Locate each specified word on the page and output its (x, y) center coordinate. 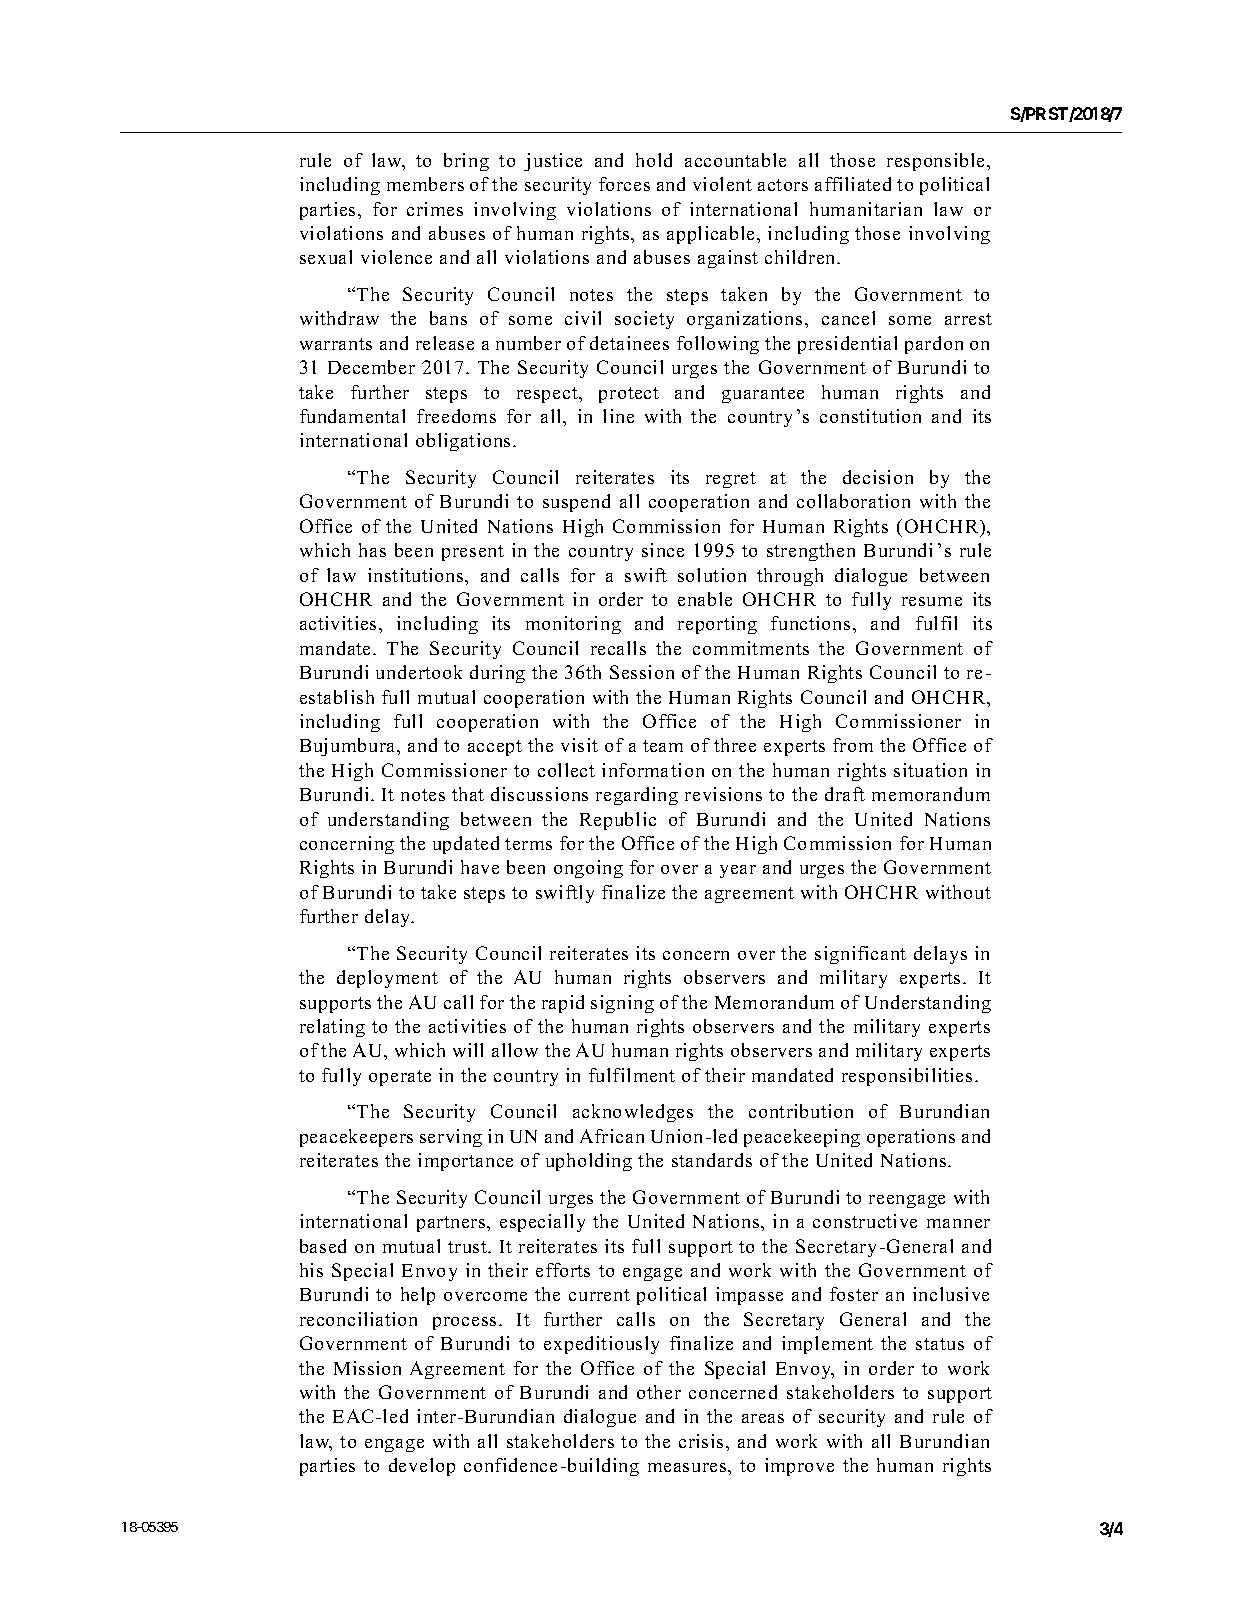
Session (642, 672)
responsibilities (907, 1077)
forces (624, 184)
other (659, 1392)
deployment (387, 979)
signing (622, 1004)
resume (932, 601)
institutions (417, 575)
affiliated (853, 184)
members (425, 184)
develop (422, 1467)
